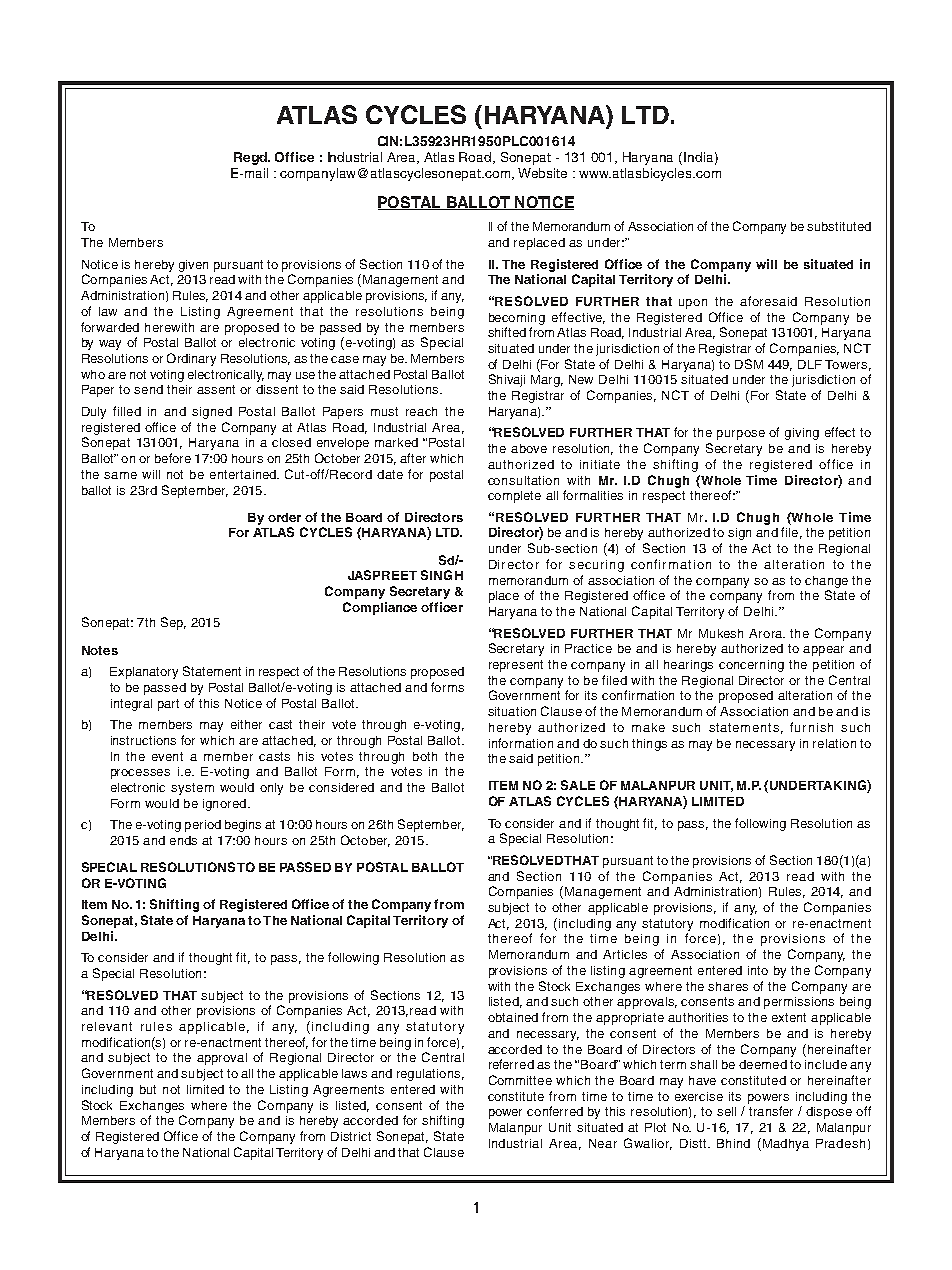 The image size is (952, 1270). I want to click on into, so click(758, 970).
